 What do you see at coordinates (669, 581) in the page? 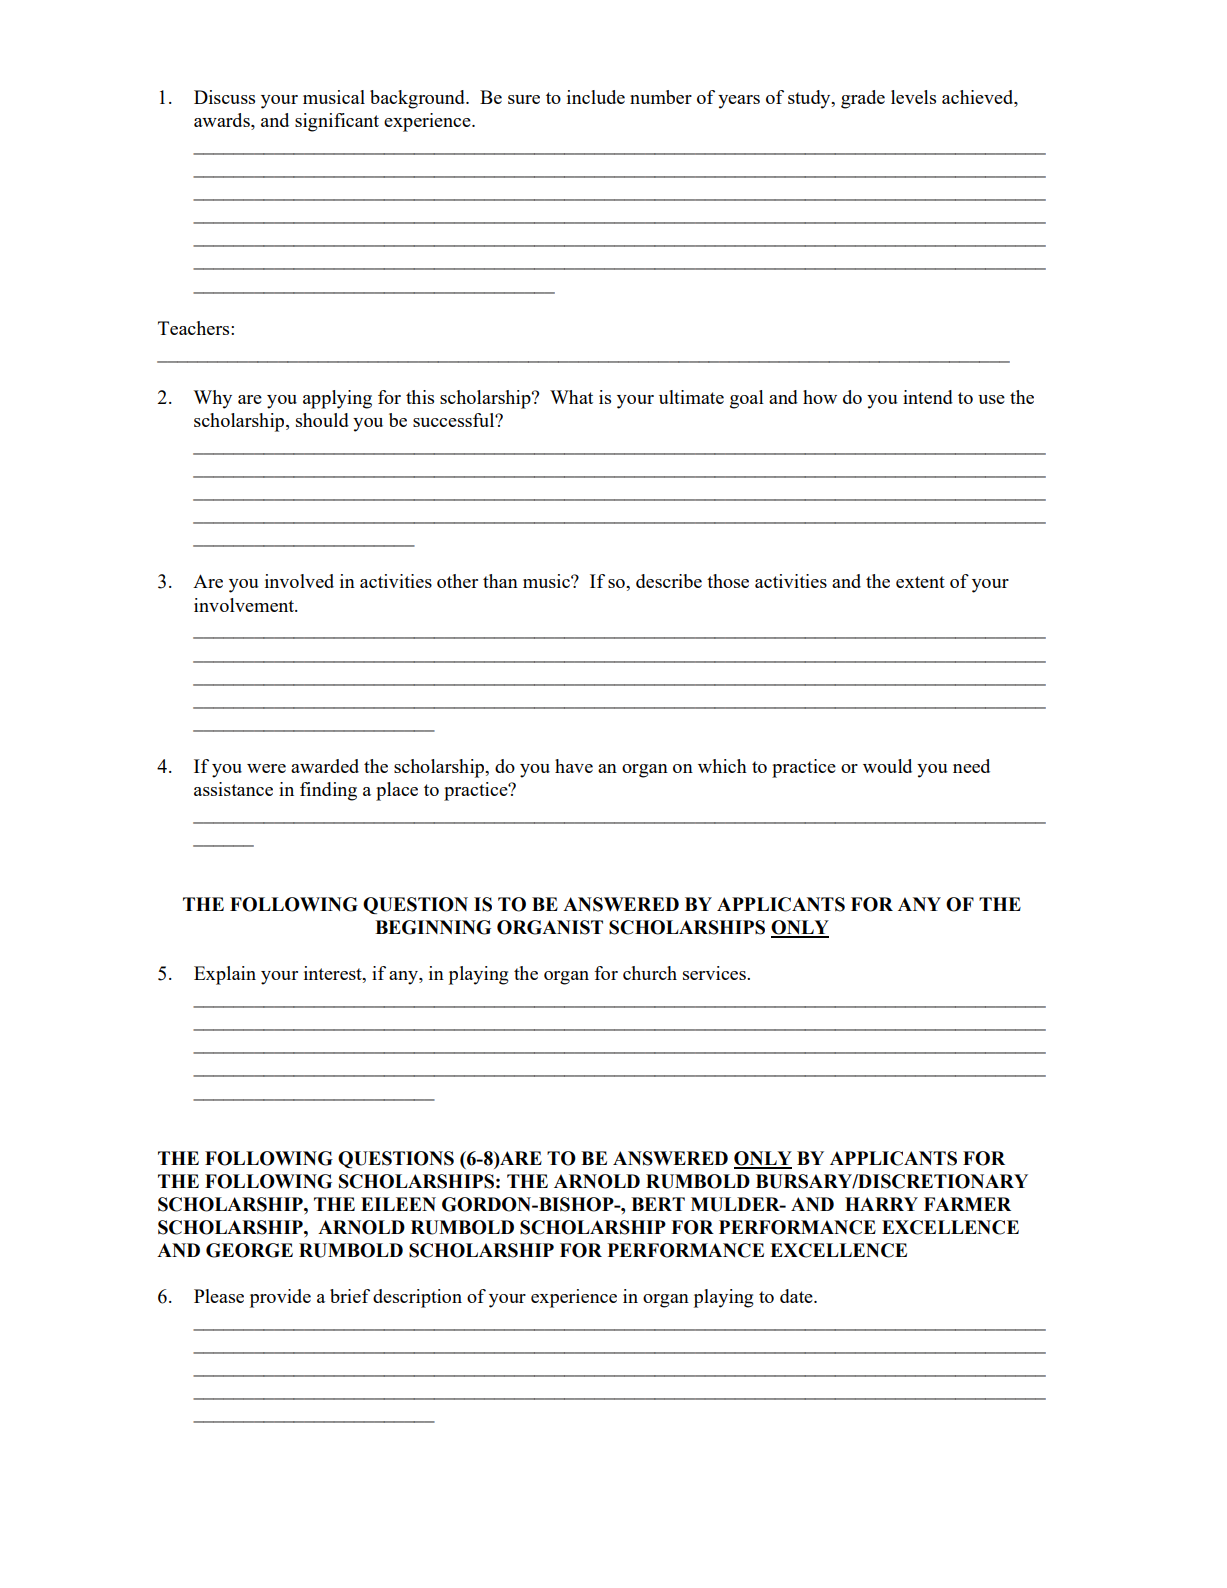
I see `describe` at bounding box center [669, 581].
